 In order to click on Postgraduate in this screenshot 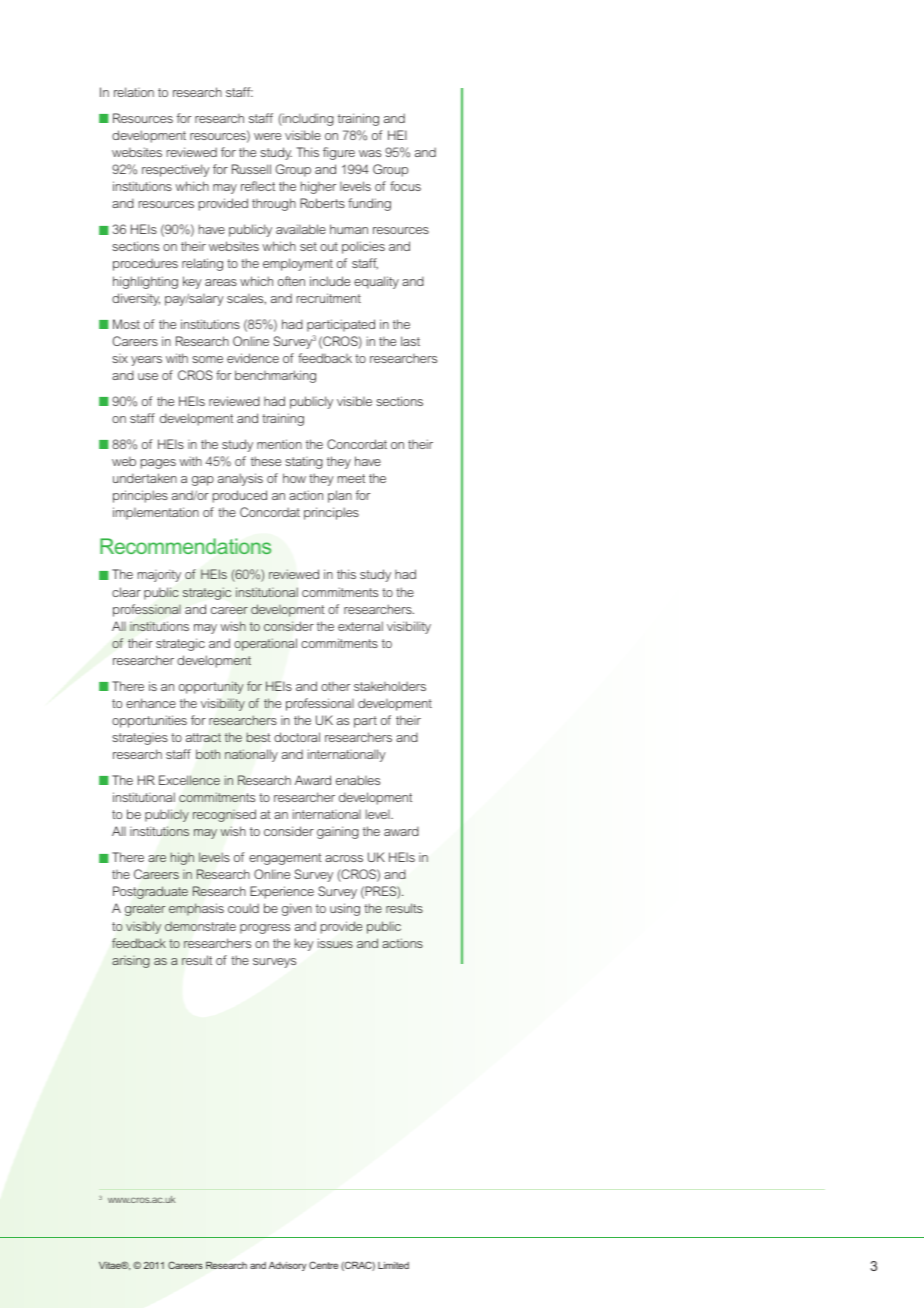, I will do `click(150, 892)`.
